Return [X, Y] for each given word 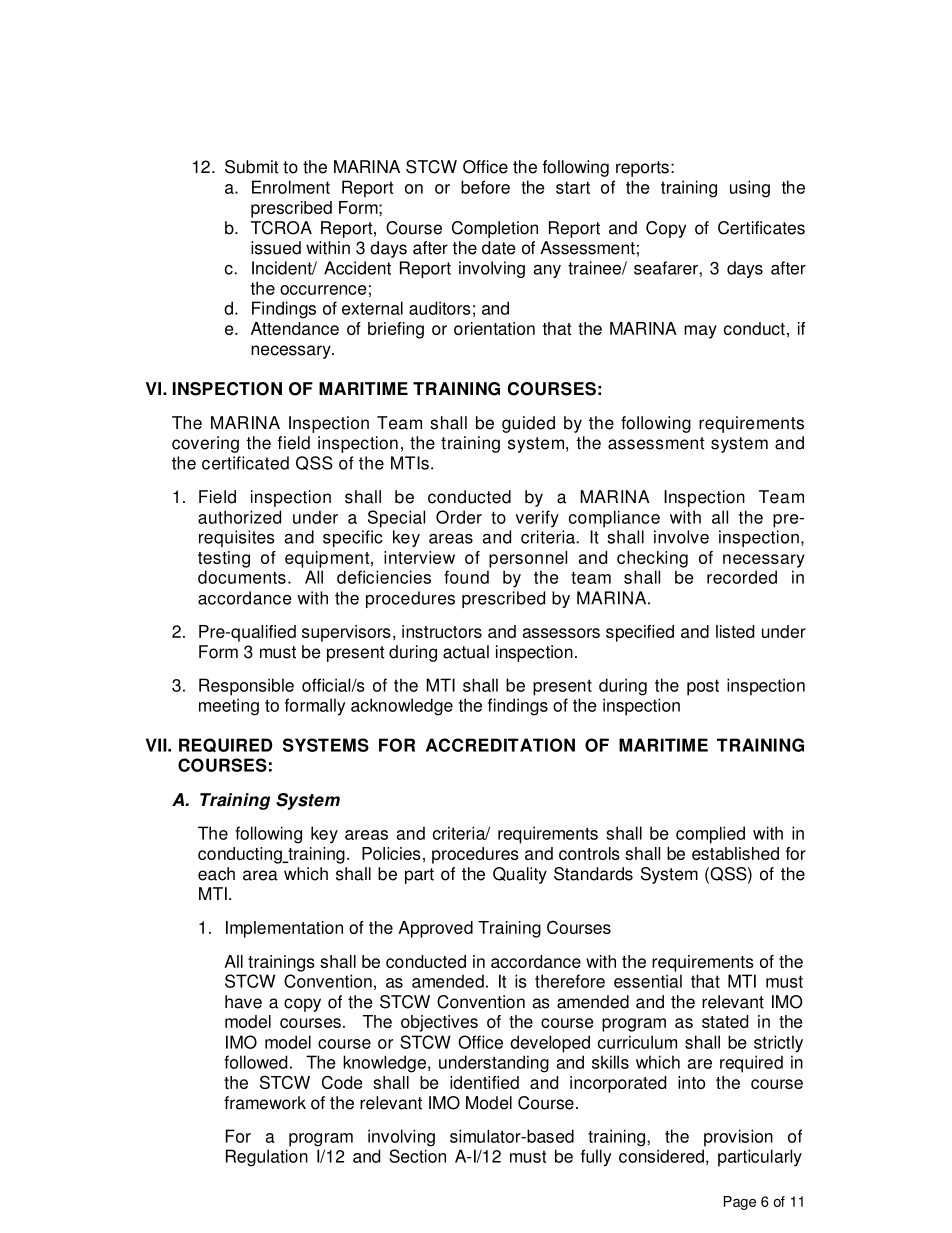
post [703, 687]
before [485, 187]
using [750, 189]
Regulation [267, 1158]
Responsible [246, 687]
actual [466, 652]
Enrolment [291, 187]
